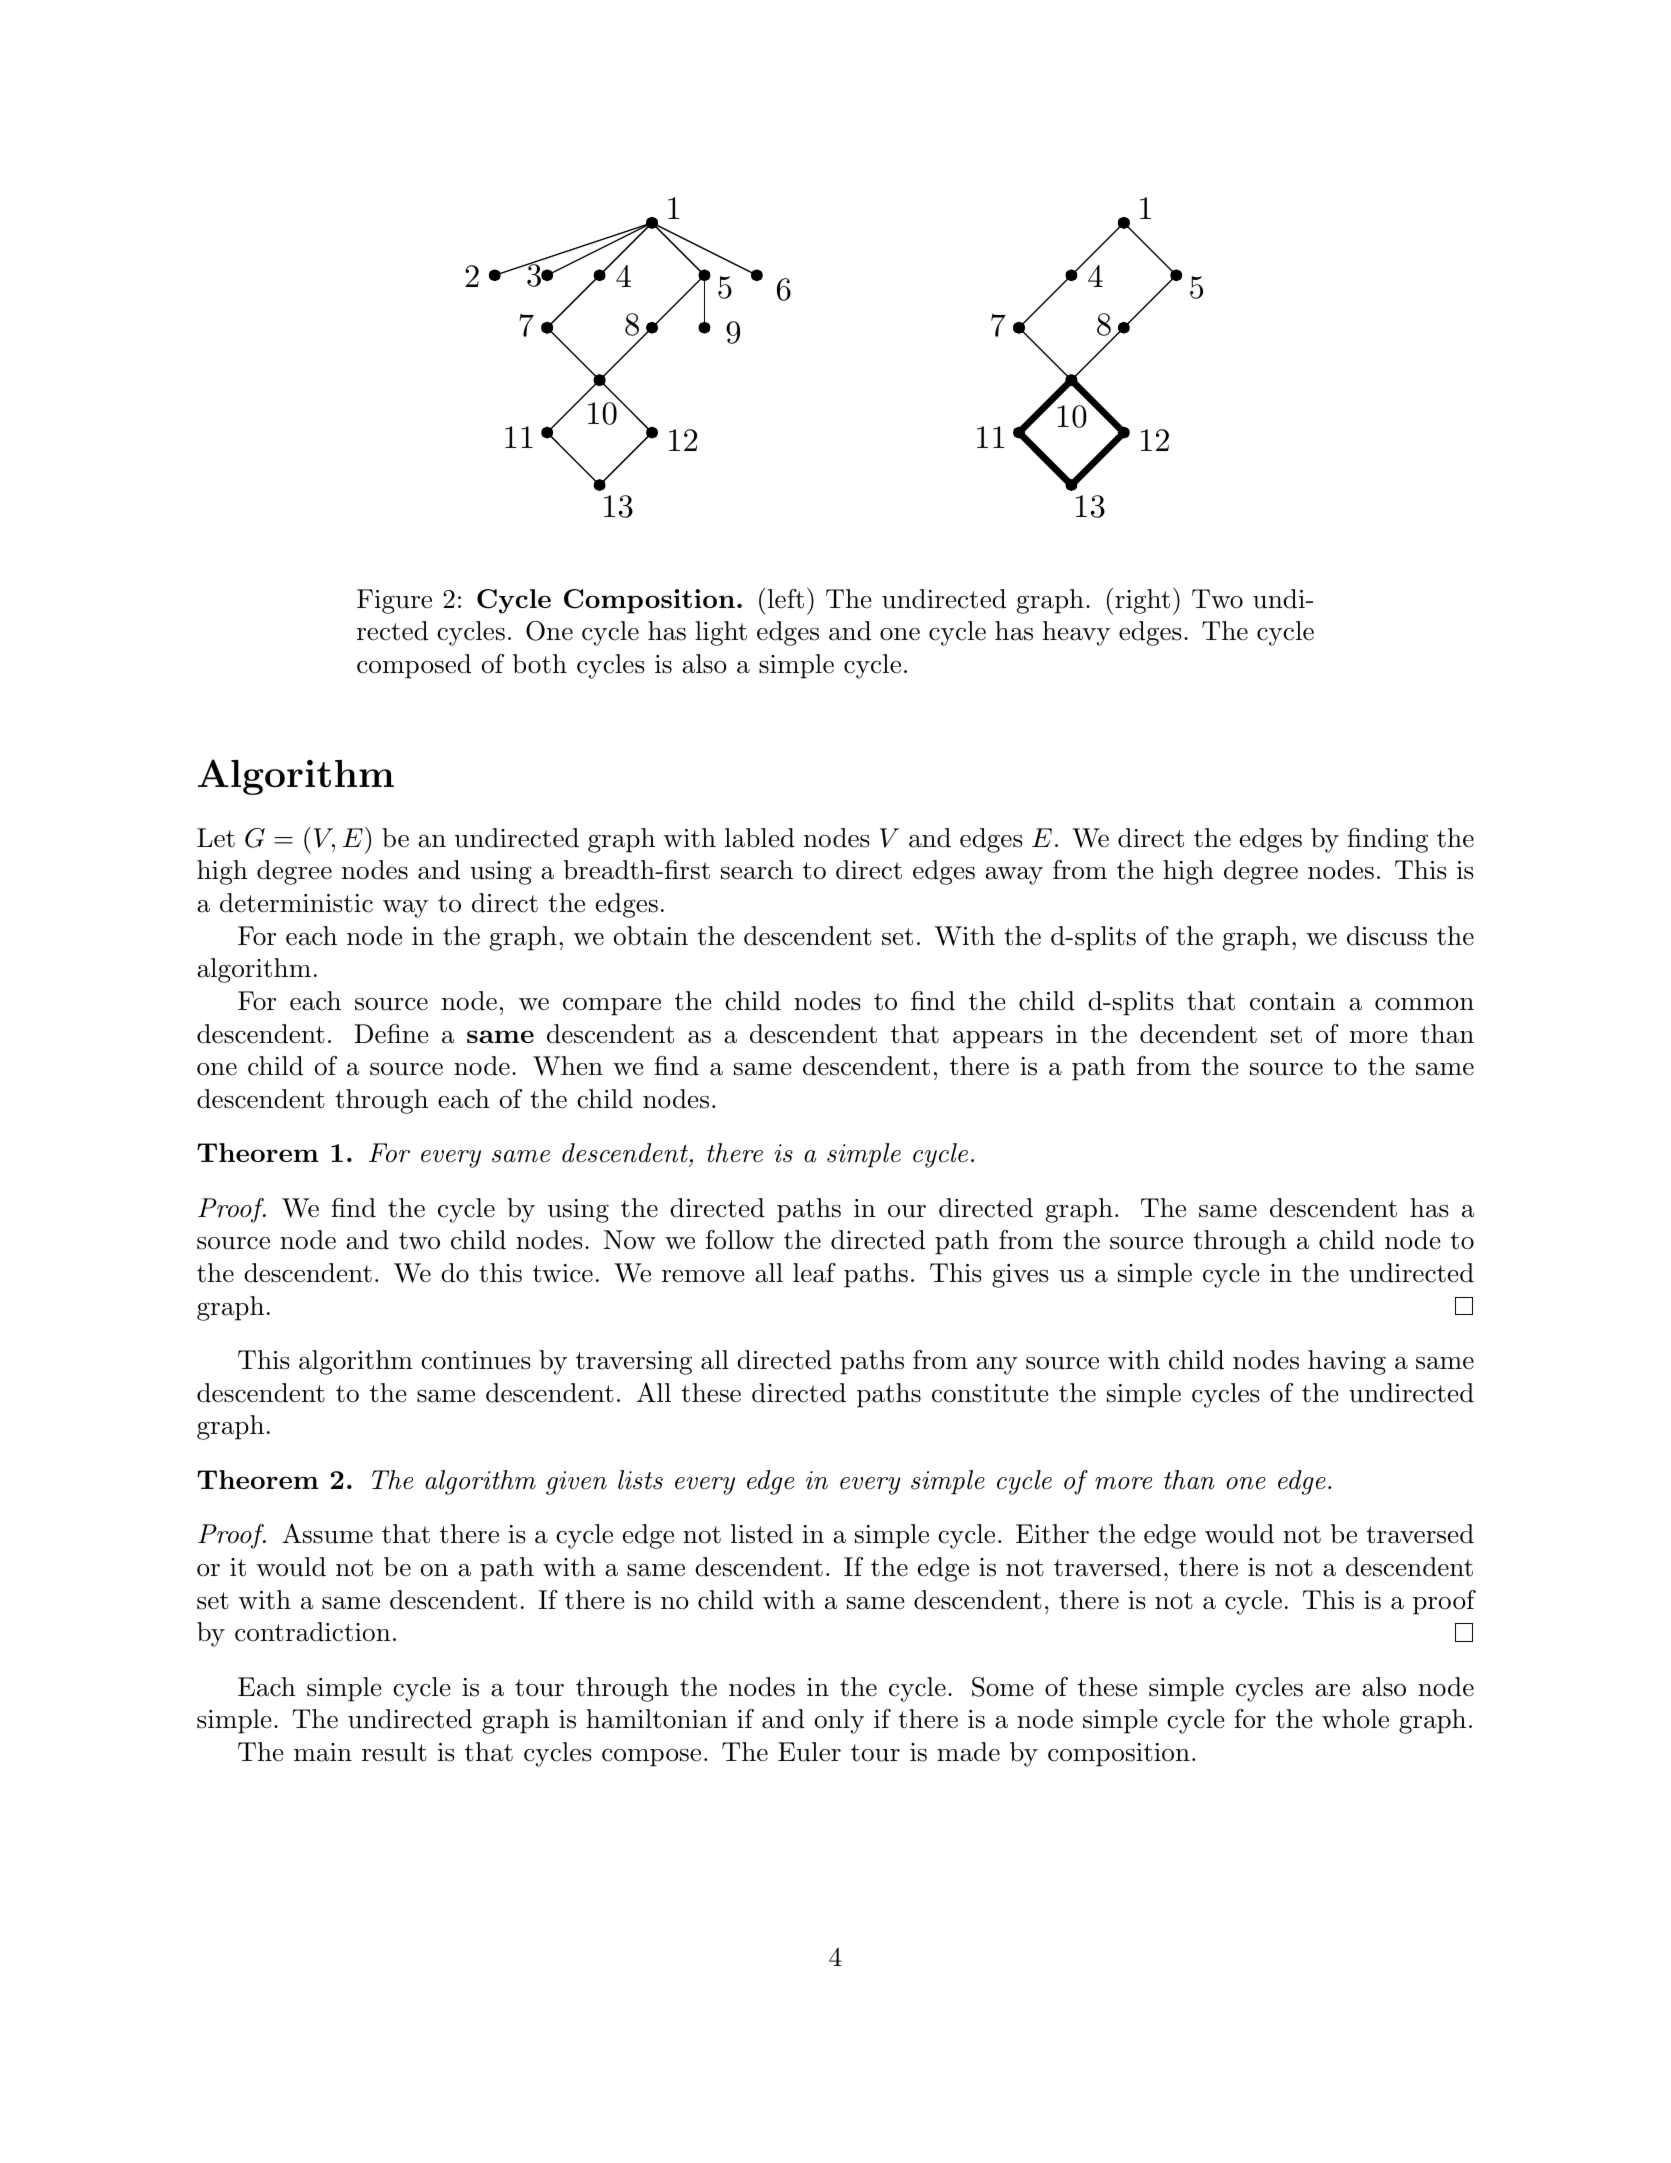  I want to click on follow, so click(740, 1240).
